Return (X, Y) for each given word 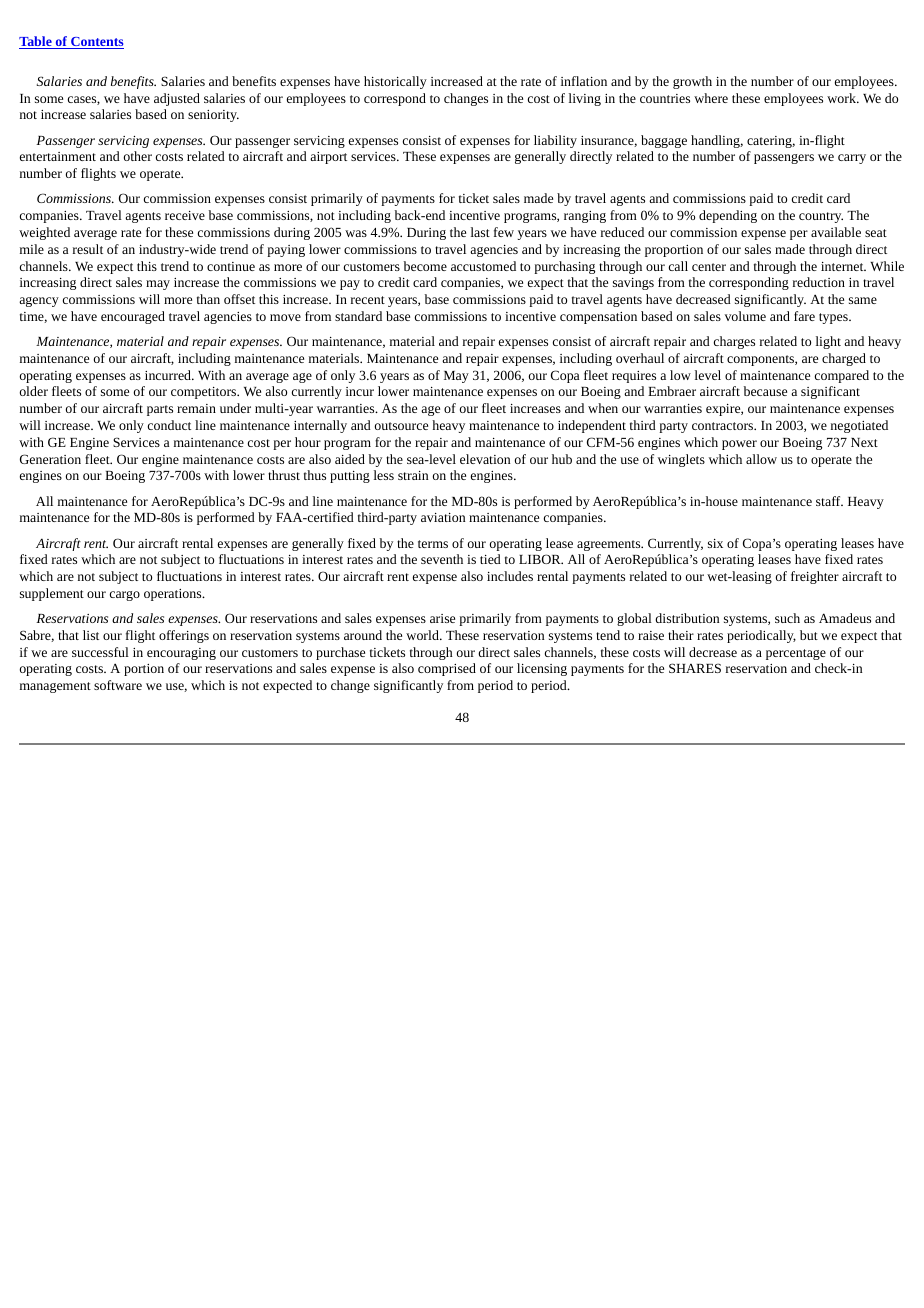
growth (692, 82)
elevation (485, 459)
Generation (50, 459)
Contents (96, 43)
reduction (819, 282)
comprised (447, 669)
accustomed (483, 266)
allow (761, 459)
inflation (584, 81)
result (88, 249)
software (118, 685)
